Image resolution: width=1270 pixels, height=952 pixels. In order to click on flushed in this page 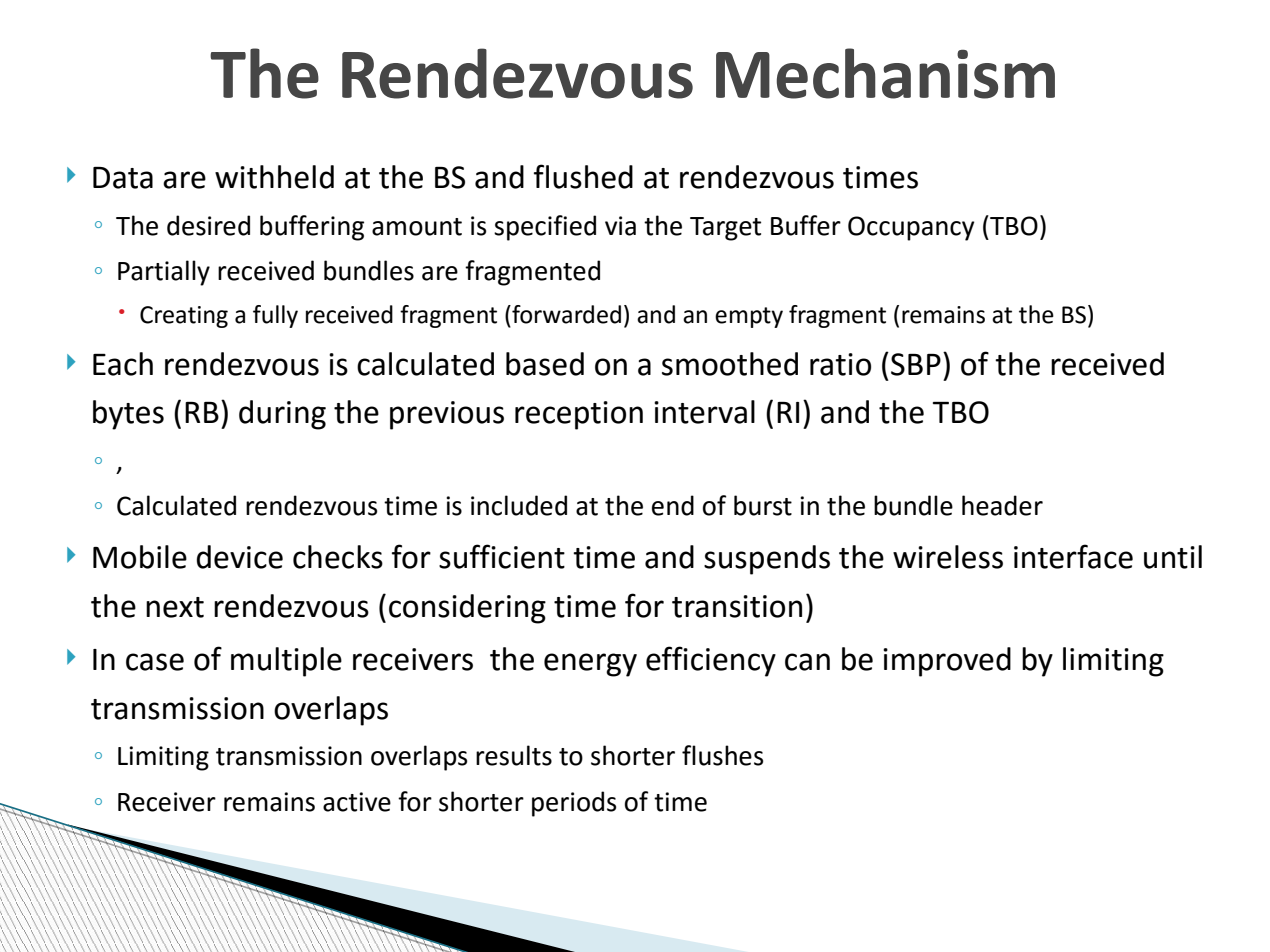, I will do `click(583, 176)`.
